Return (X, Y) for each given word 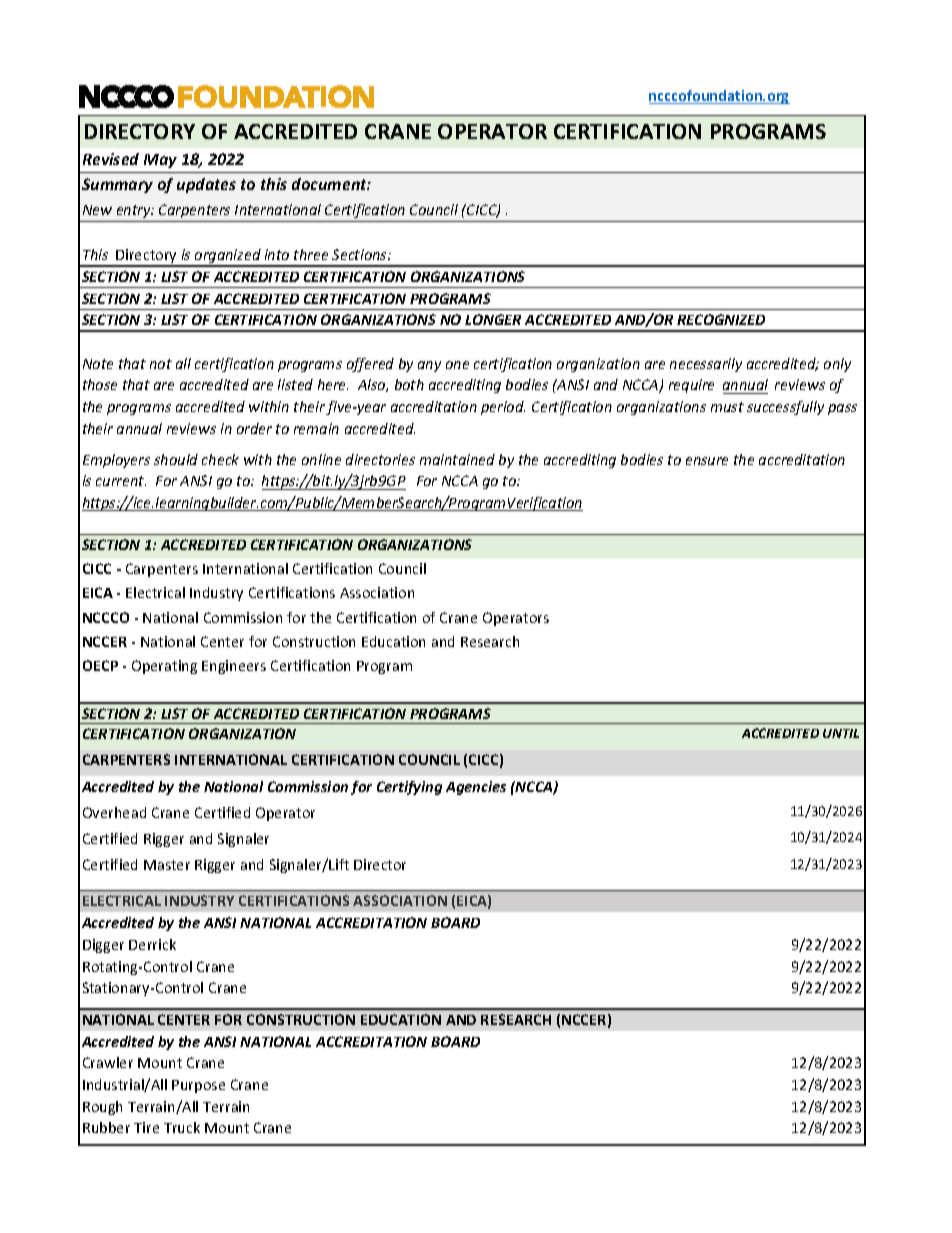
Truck (182, 1127)
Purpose (198, 1086)
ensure (707, 461)
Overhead (114, 812)
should (176, 459)
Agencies (476, 788)
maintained (457, 459)
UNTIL (841, 733)
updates (206, 185)
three (311, 254)
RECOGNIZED (721, 319)
